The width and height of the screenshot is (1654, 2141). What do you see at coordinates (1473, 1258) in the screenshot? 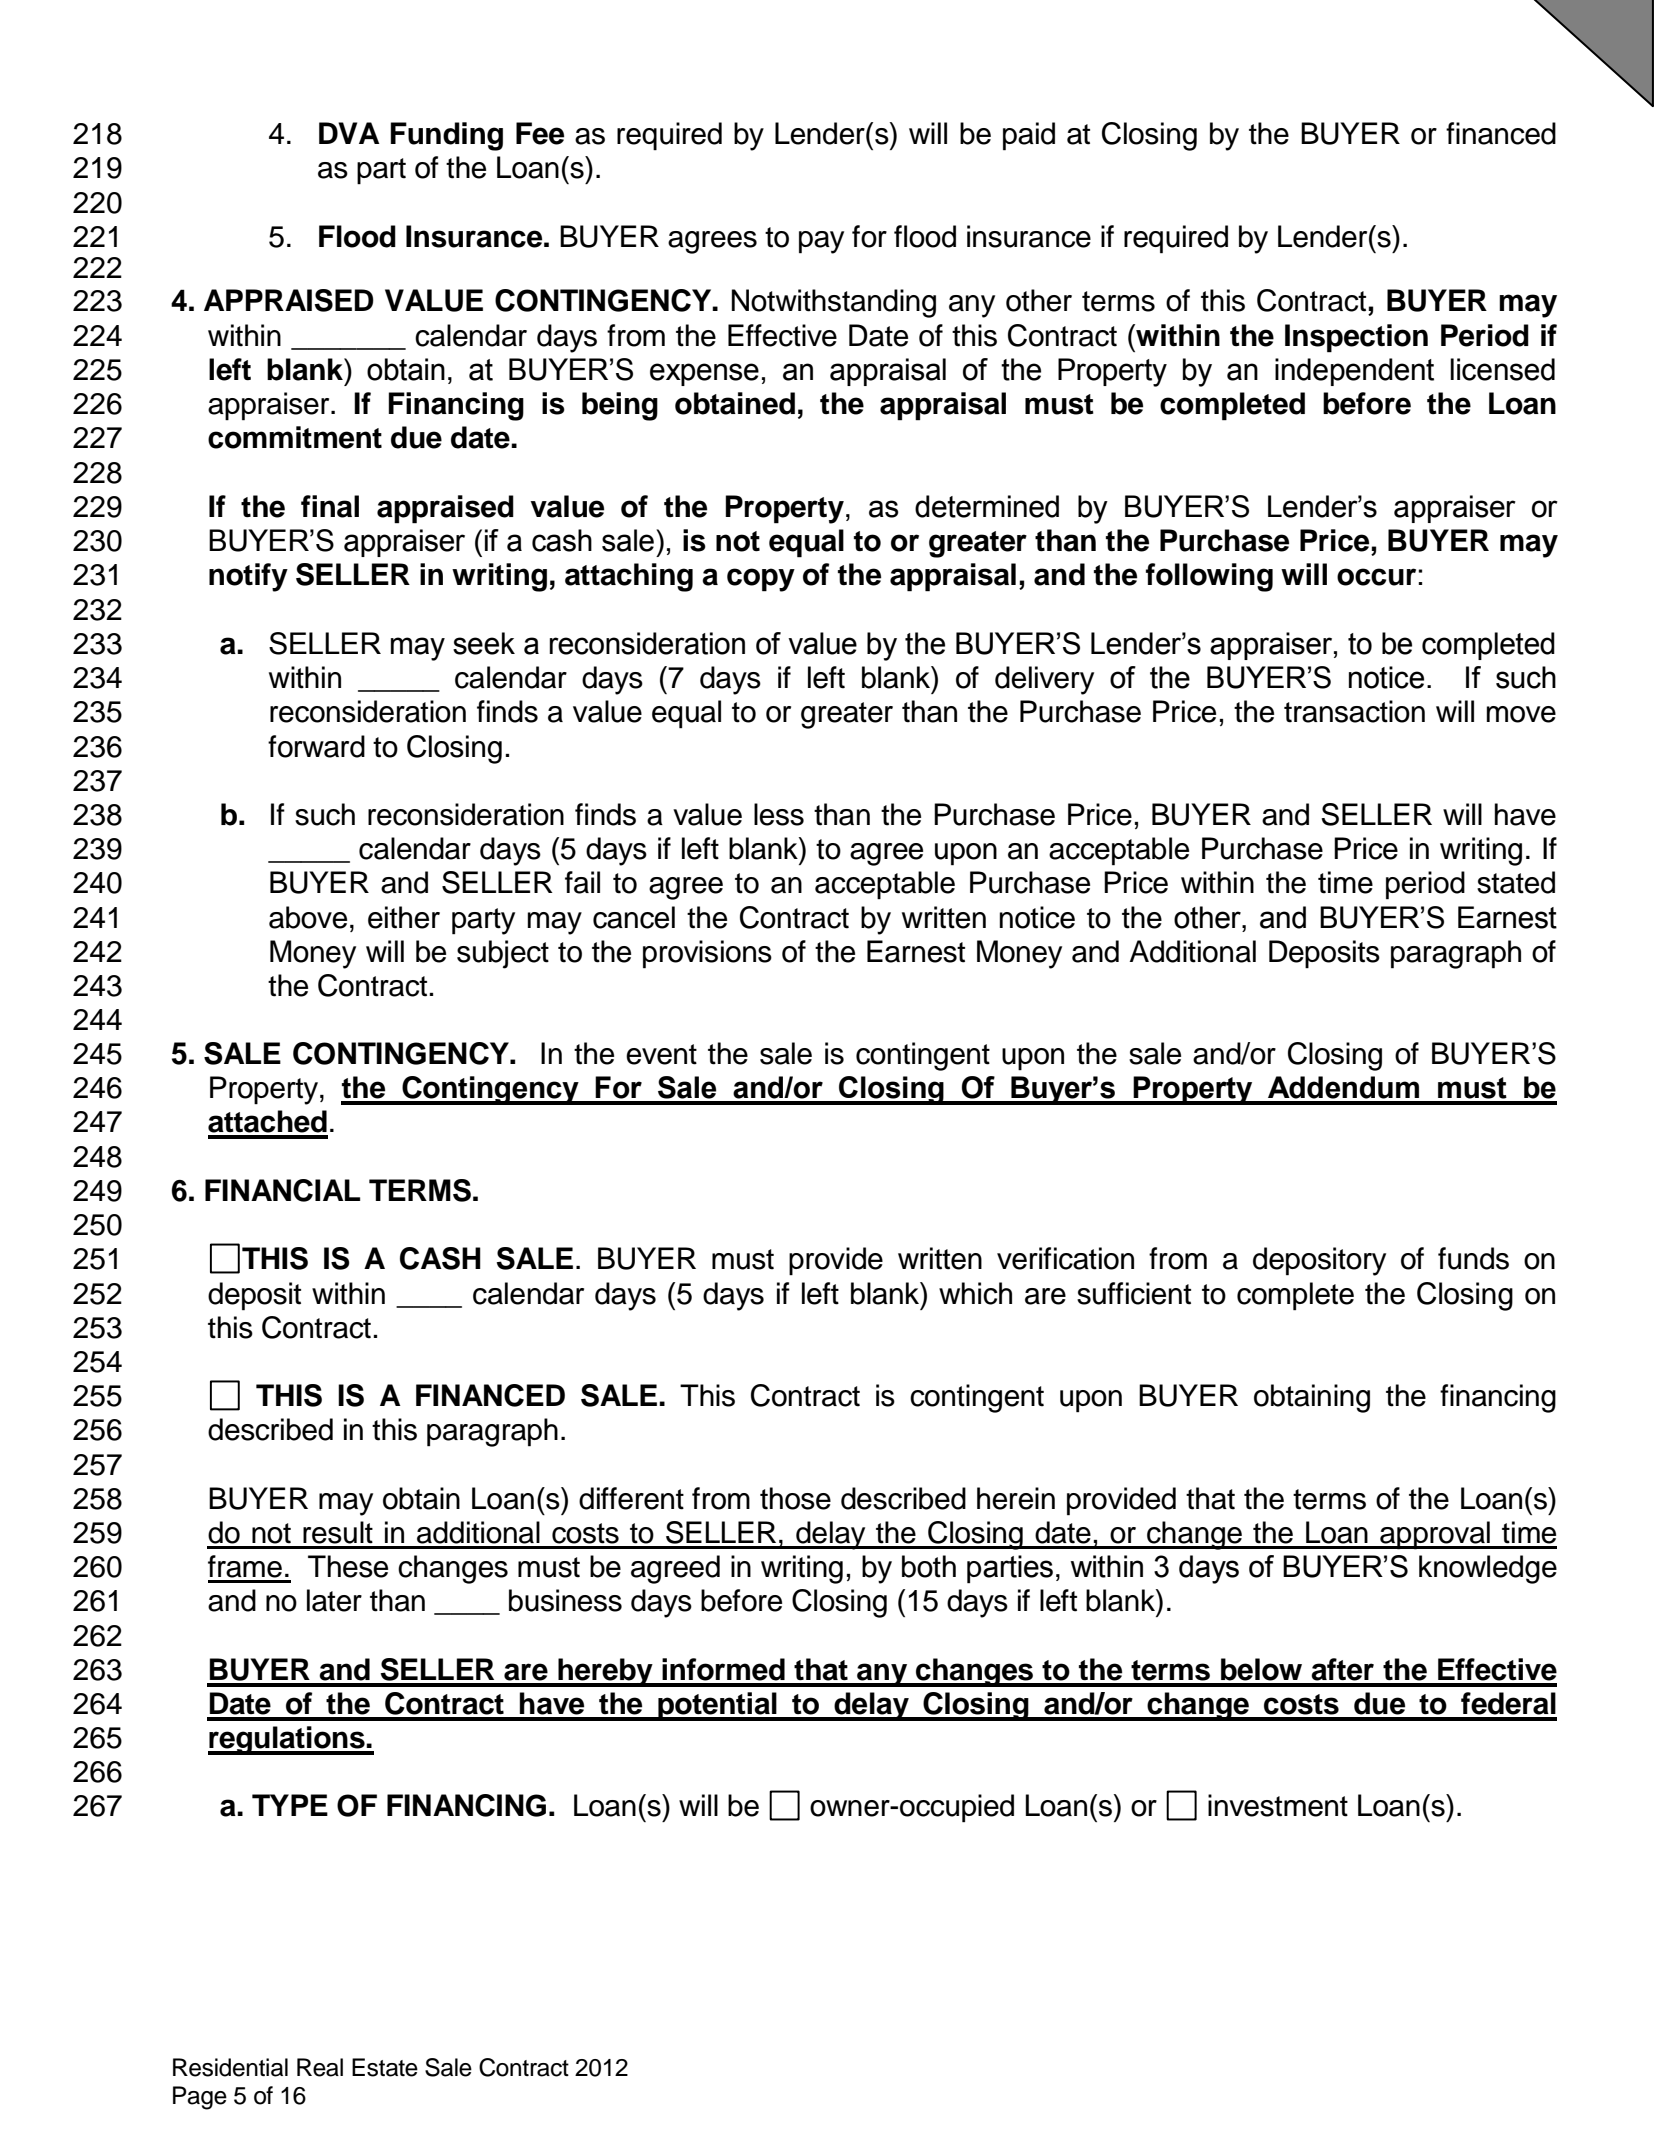
I see `funds` at bounding box center [1473, 1258].
